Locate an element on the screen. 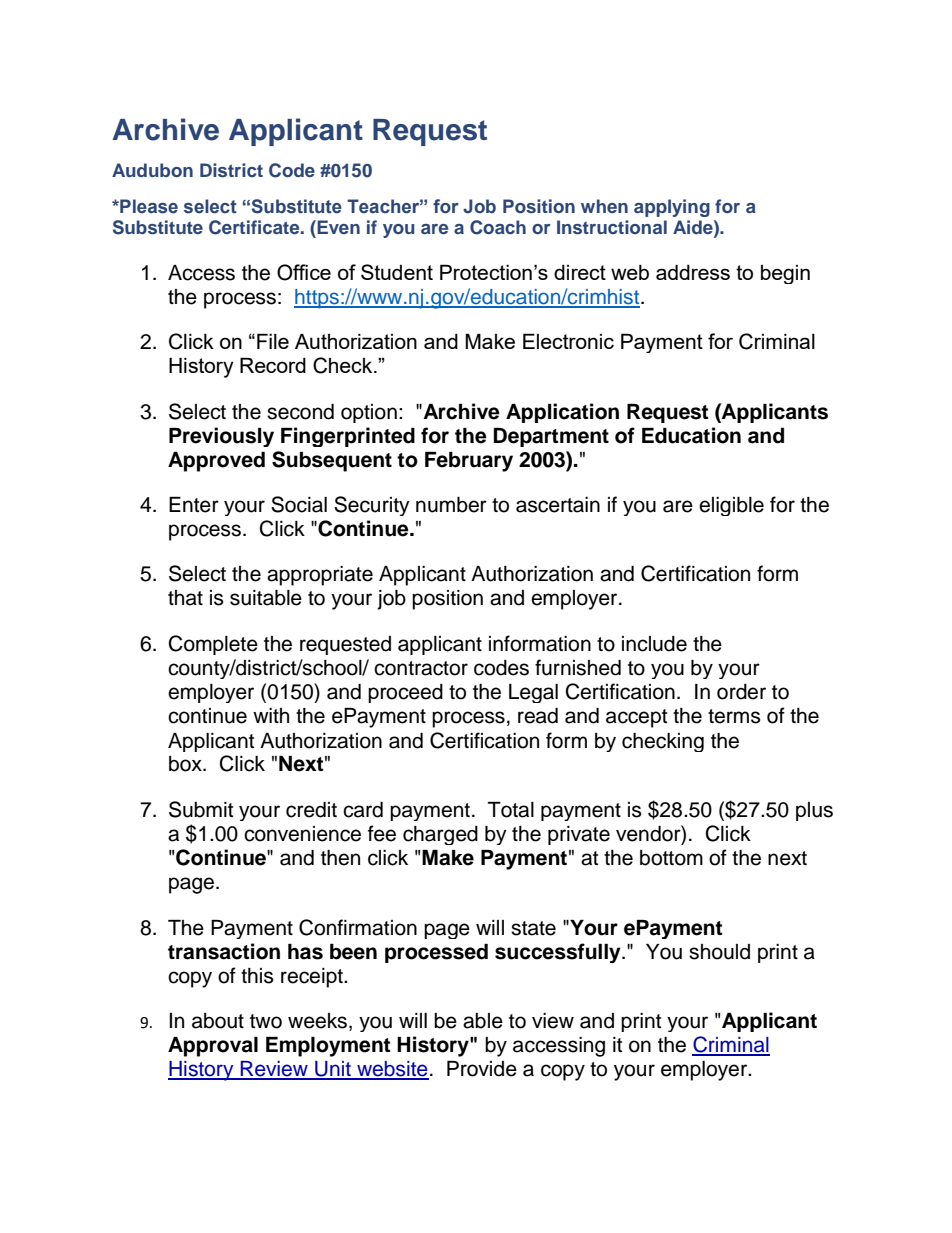 The height and width of the screenshot is (1233, 952). Total is located at coordinates (511, 810).
